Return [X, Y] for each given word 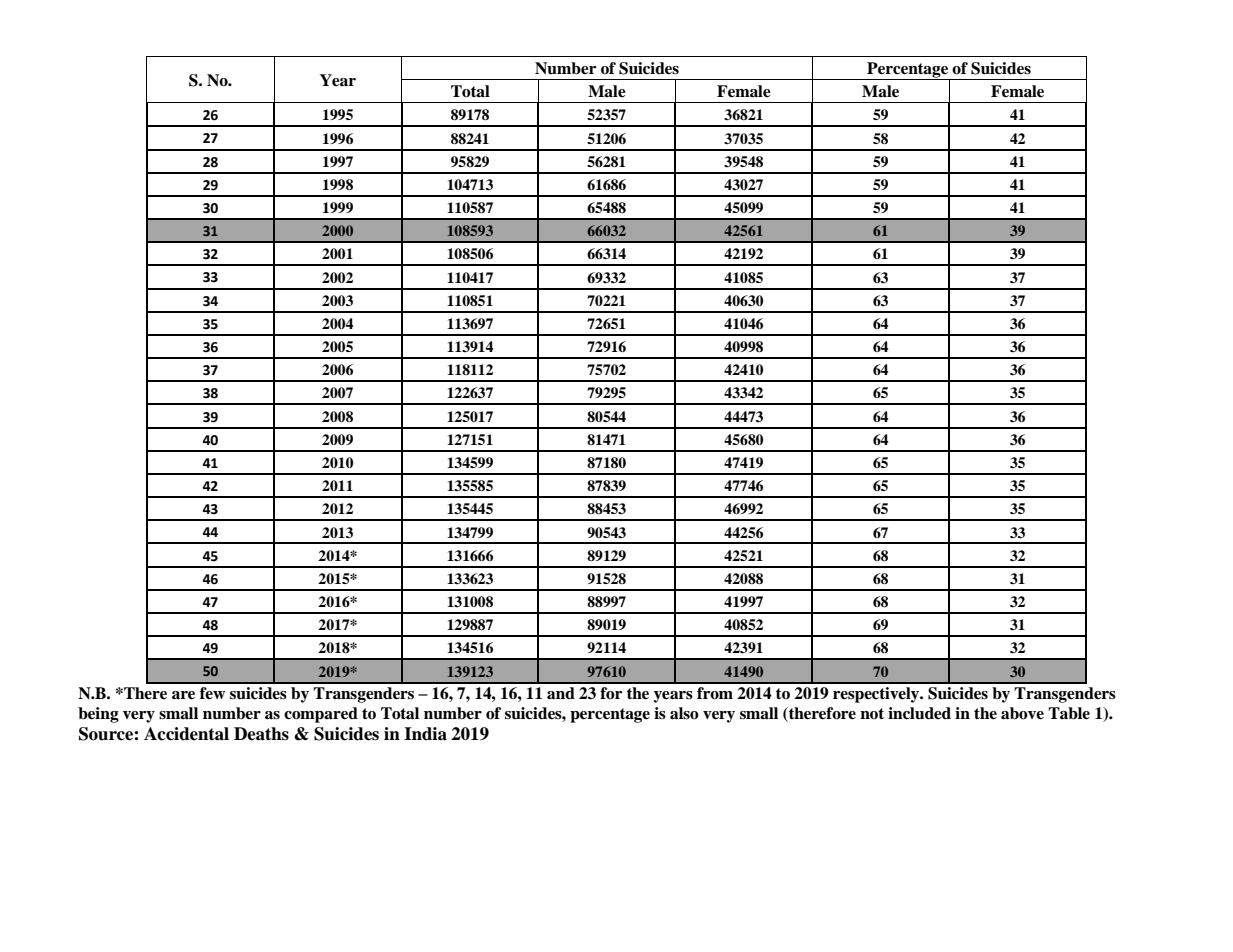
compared [321, 715]
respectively [877, 695]
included [919, 713]
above [1022, 713]
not [872, 714]
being [98, 715]
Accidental [186, 734]
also [684, 713]
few [212, 693]
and [561, 693]
